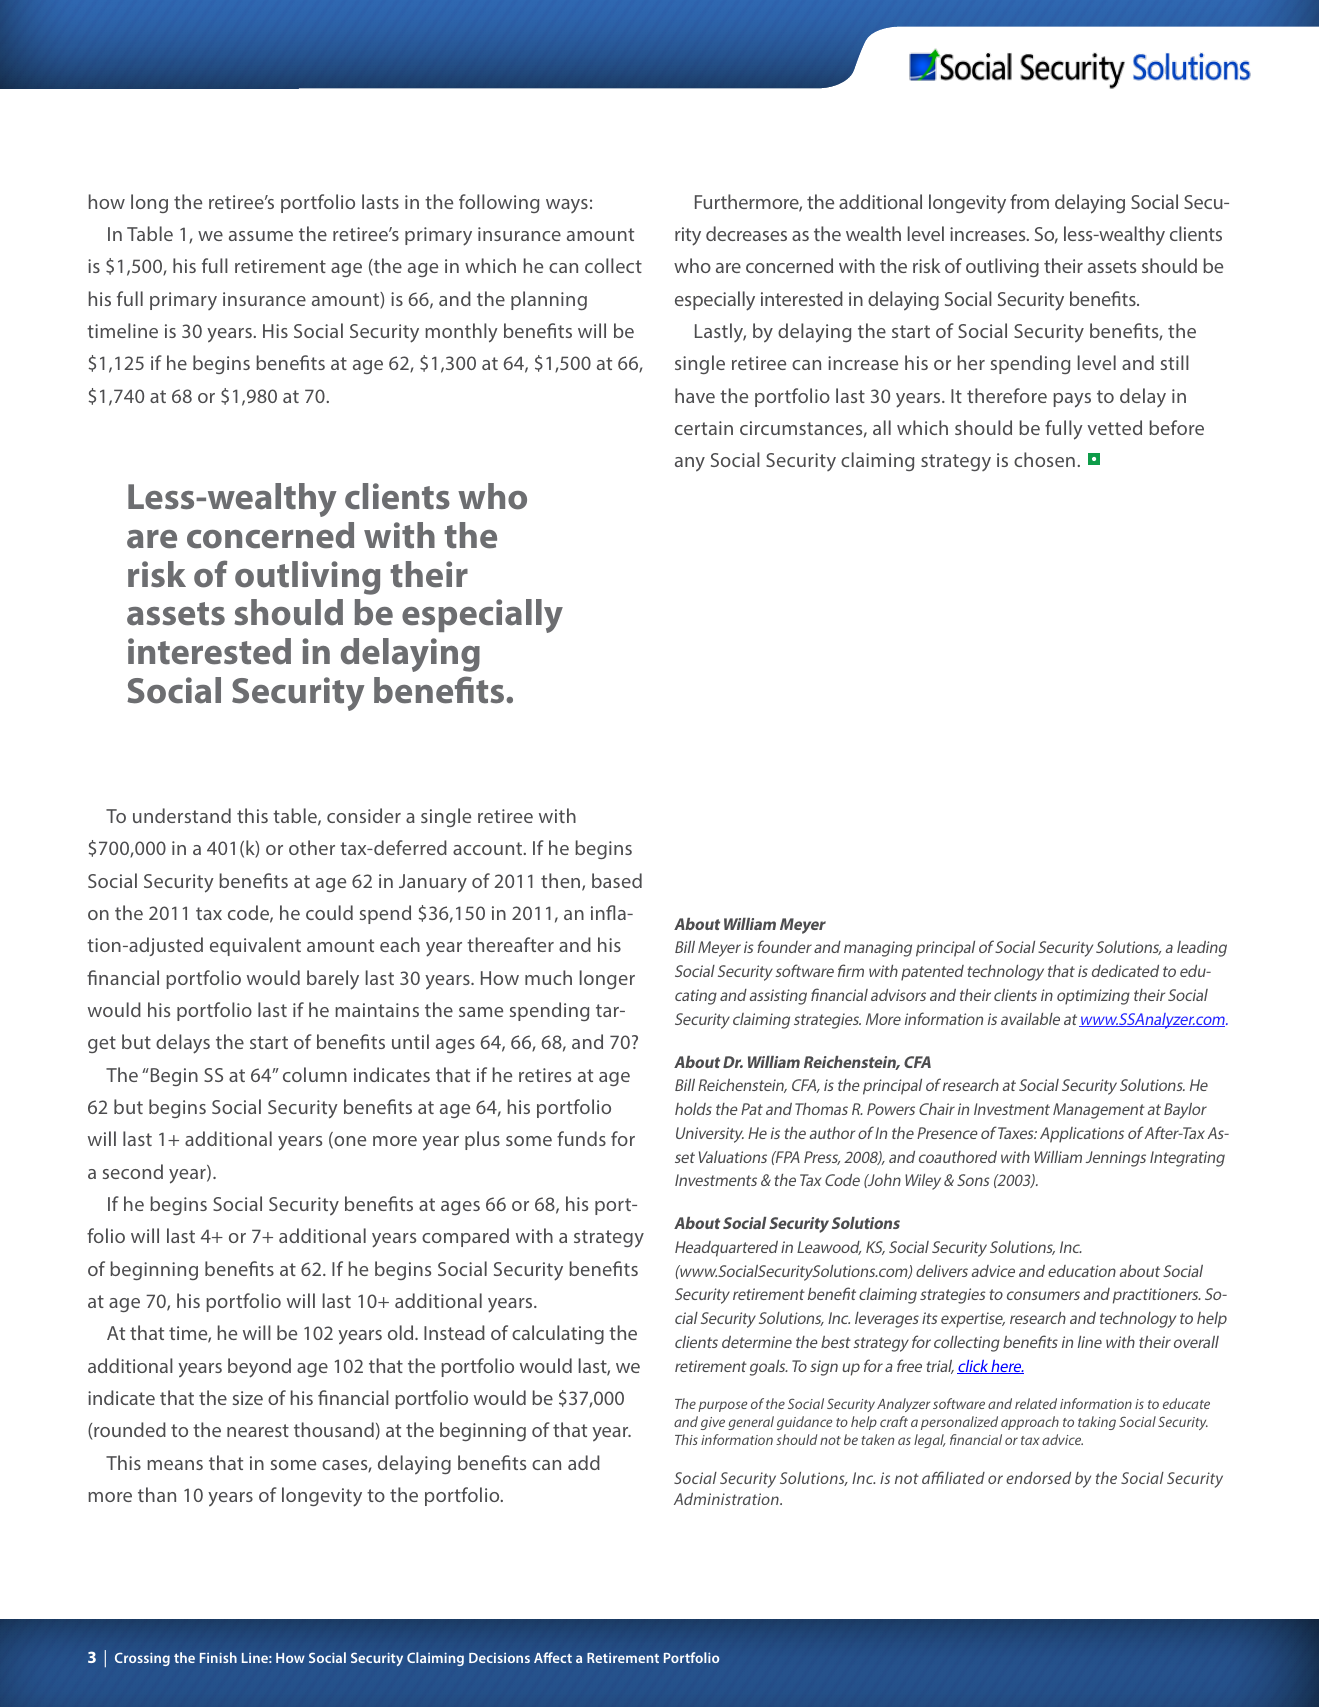 Image resolution: width=1319 pixels, height=1707 pixels. What do you see at coordinates (218, 1657) in the screenshot?
I see `Finish` at bounding box center [218, 1657].
